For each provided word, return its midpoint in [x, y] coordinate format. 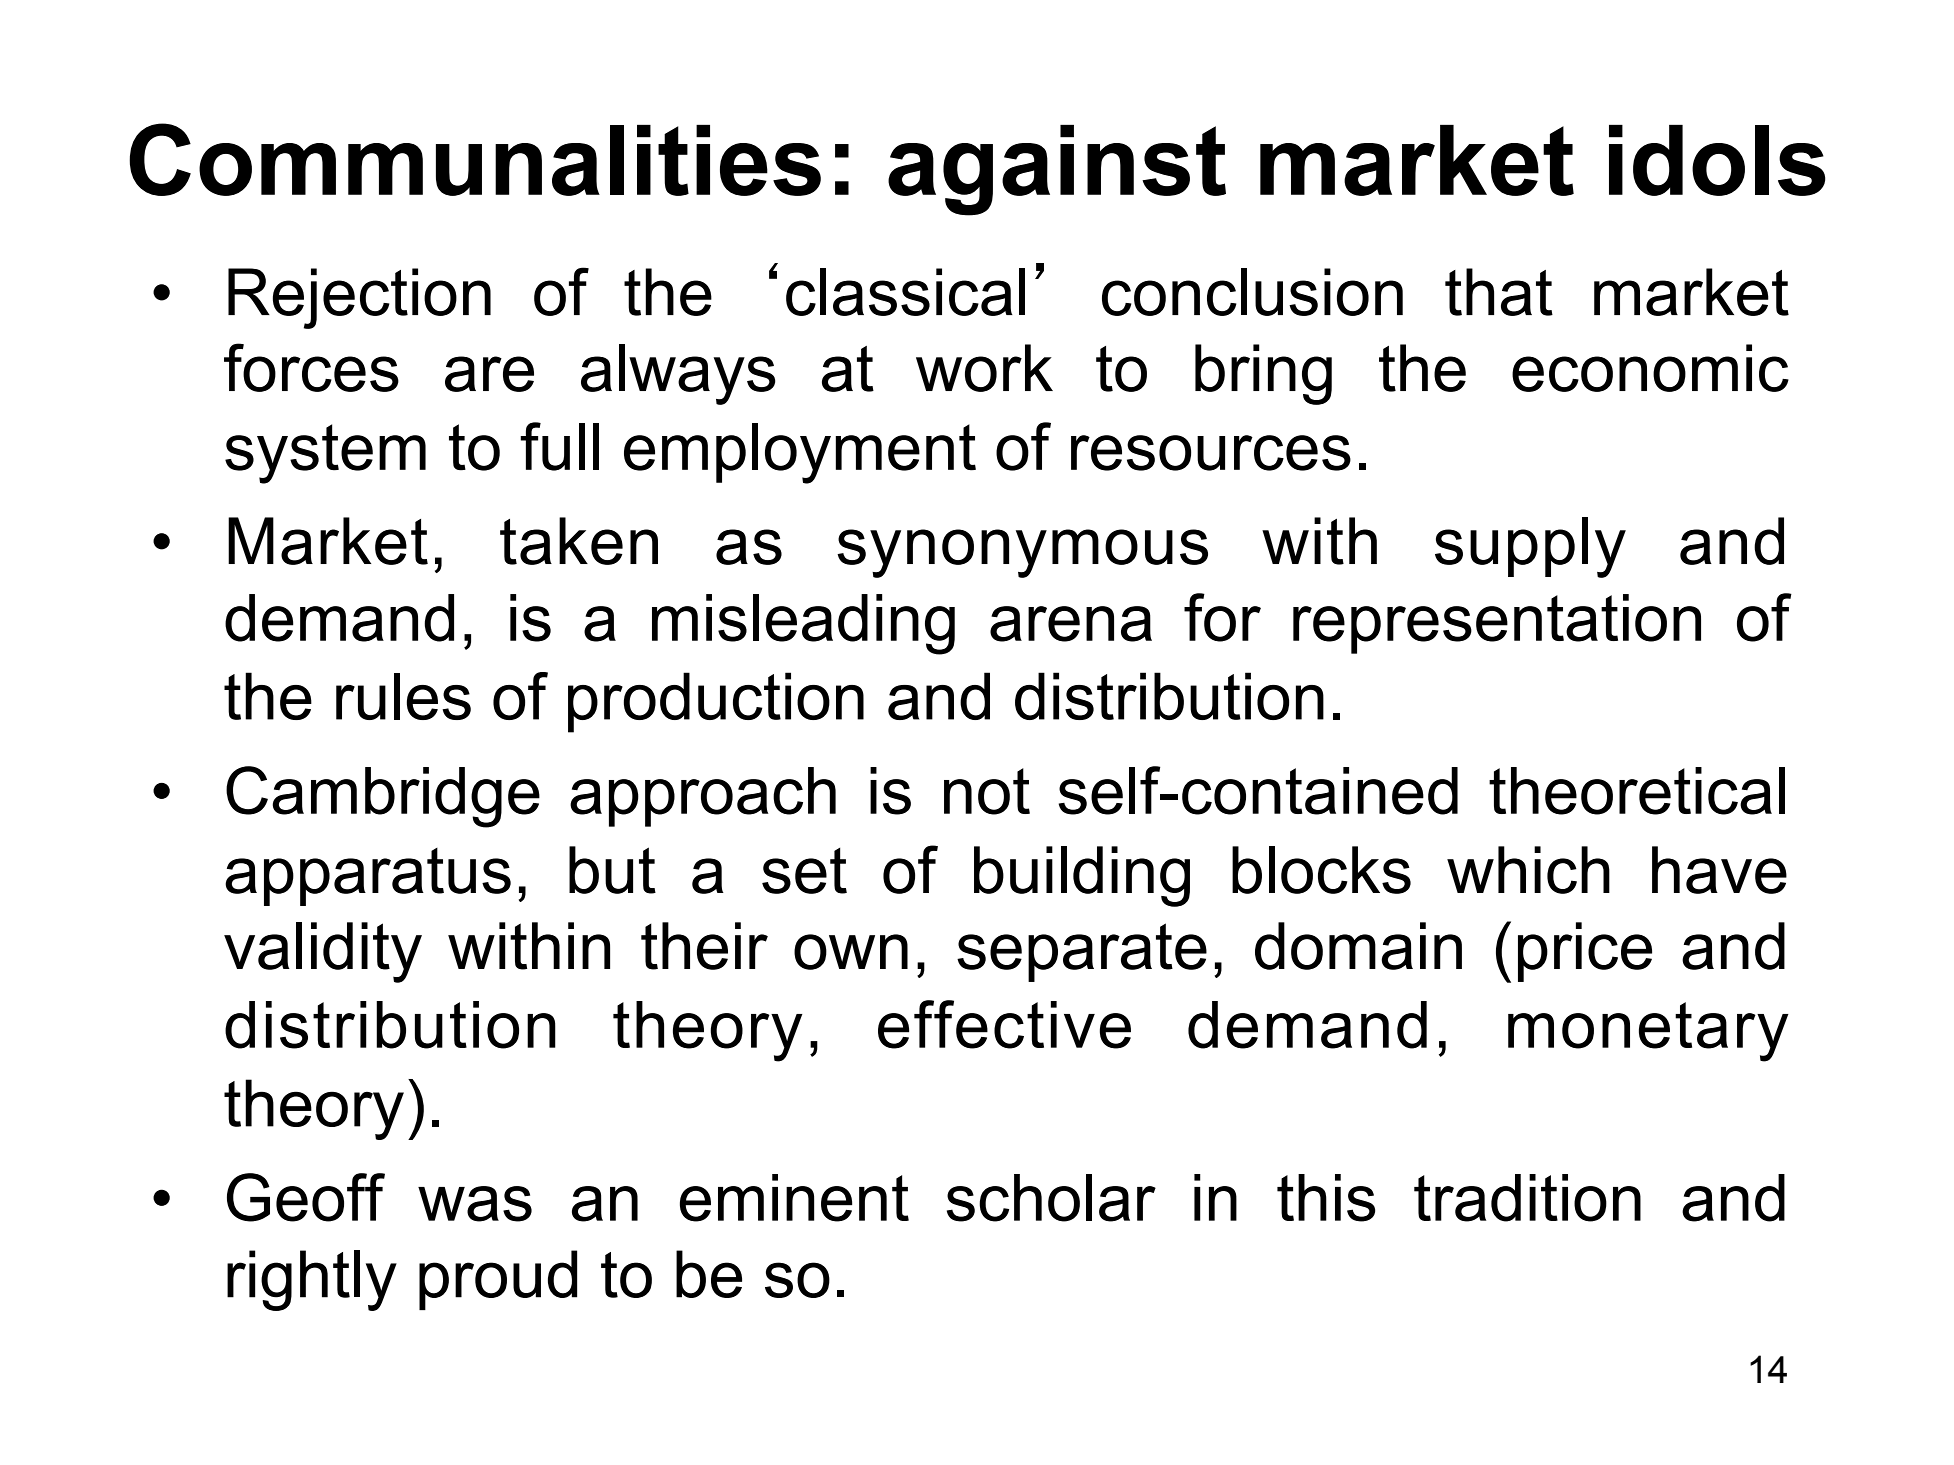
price [1585, 952]
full [559, 446]
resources [1211, 453]
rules [403, 696]
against [1057, 170]
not [987, 791]
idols [1717, 160]
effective [1004, 1024]
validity [323, 952]
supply [1530, 547]
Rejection [359, 298]
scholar [1051, 1198]
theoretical [1637, 791]
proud [498, 1280]
